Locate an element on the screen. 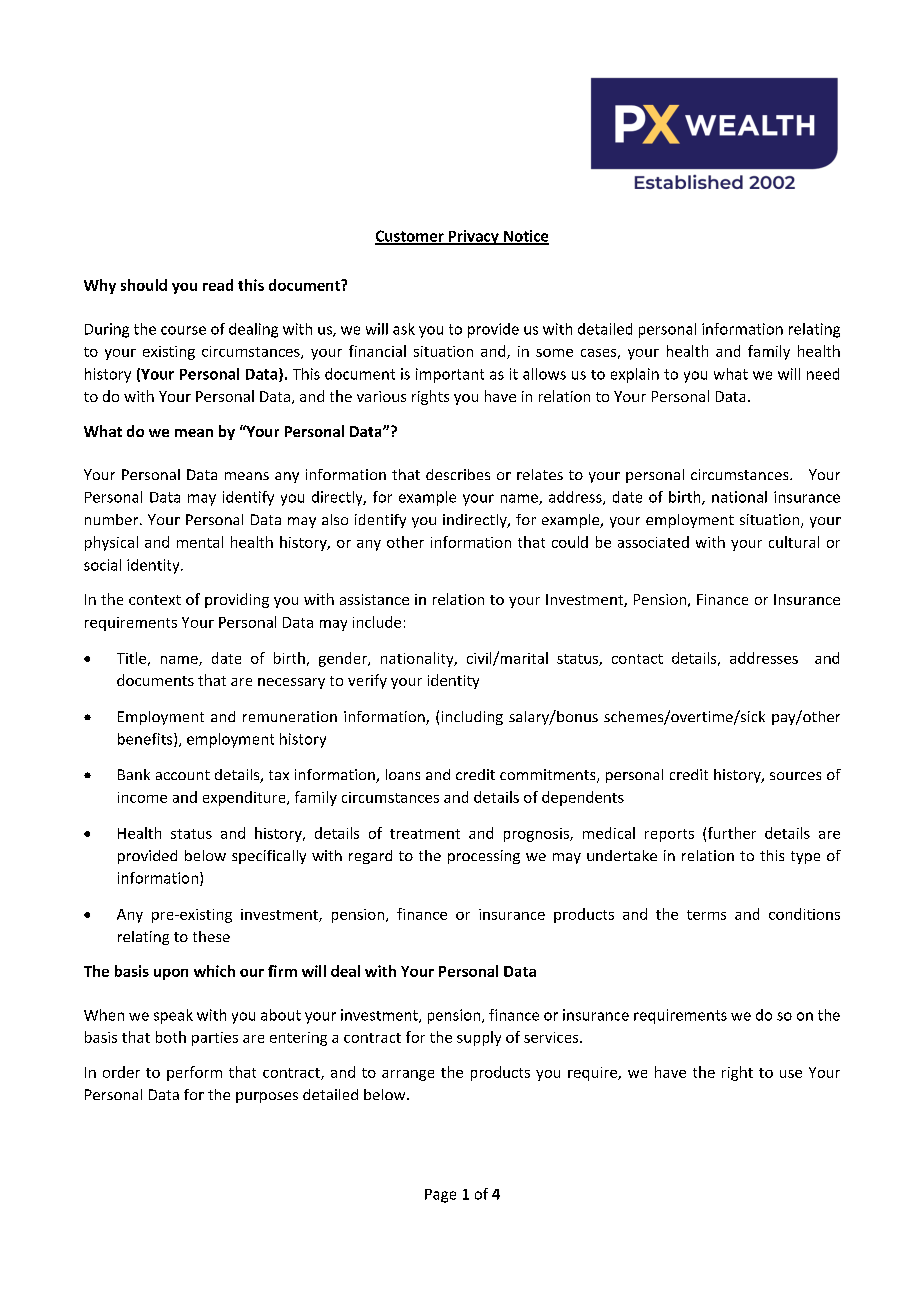 This screenshot has width=924, height=1308. read is located at coordinates (218, 285).
